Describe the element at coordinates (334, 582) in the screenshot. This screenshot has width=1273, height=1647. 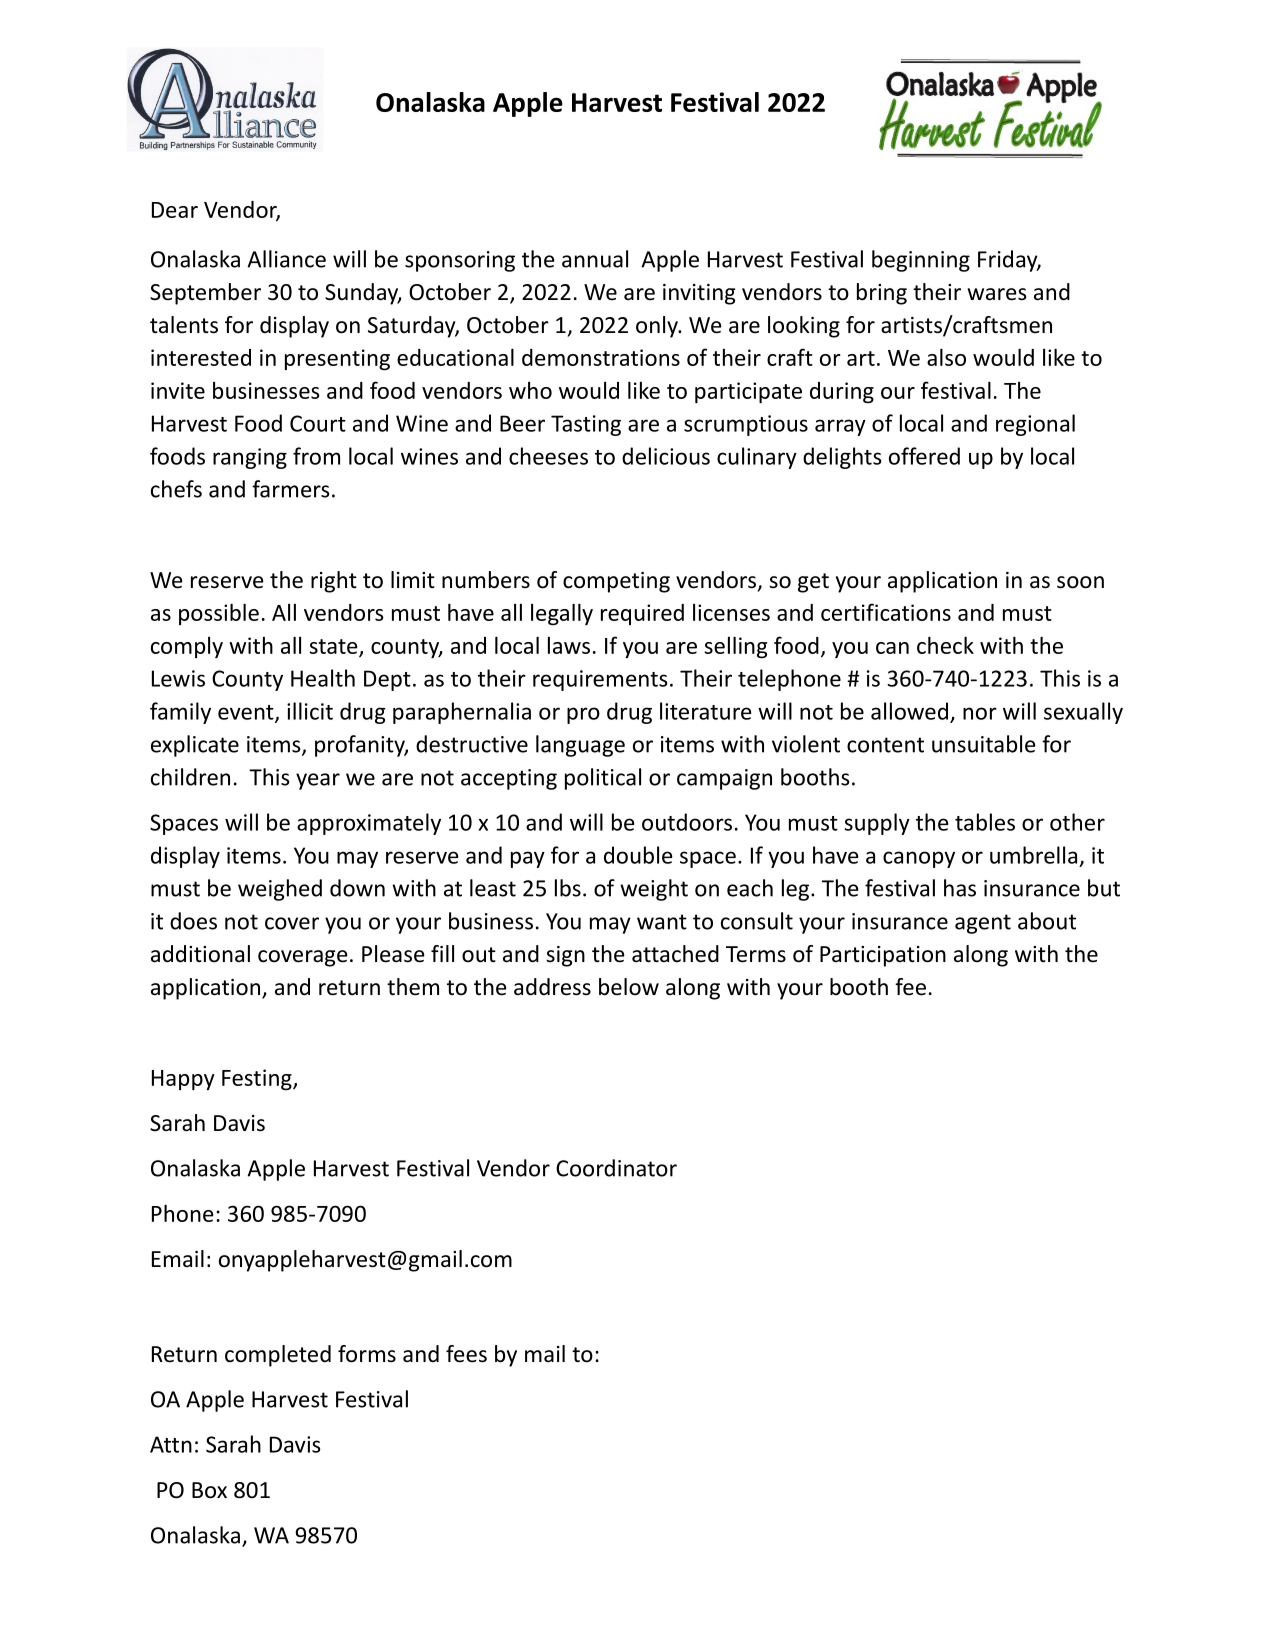
I see `right` at that location.
